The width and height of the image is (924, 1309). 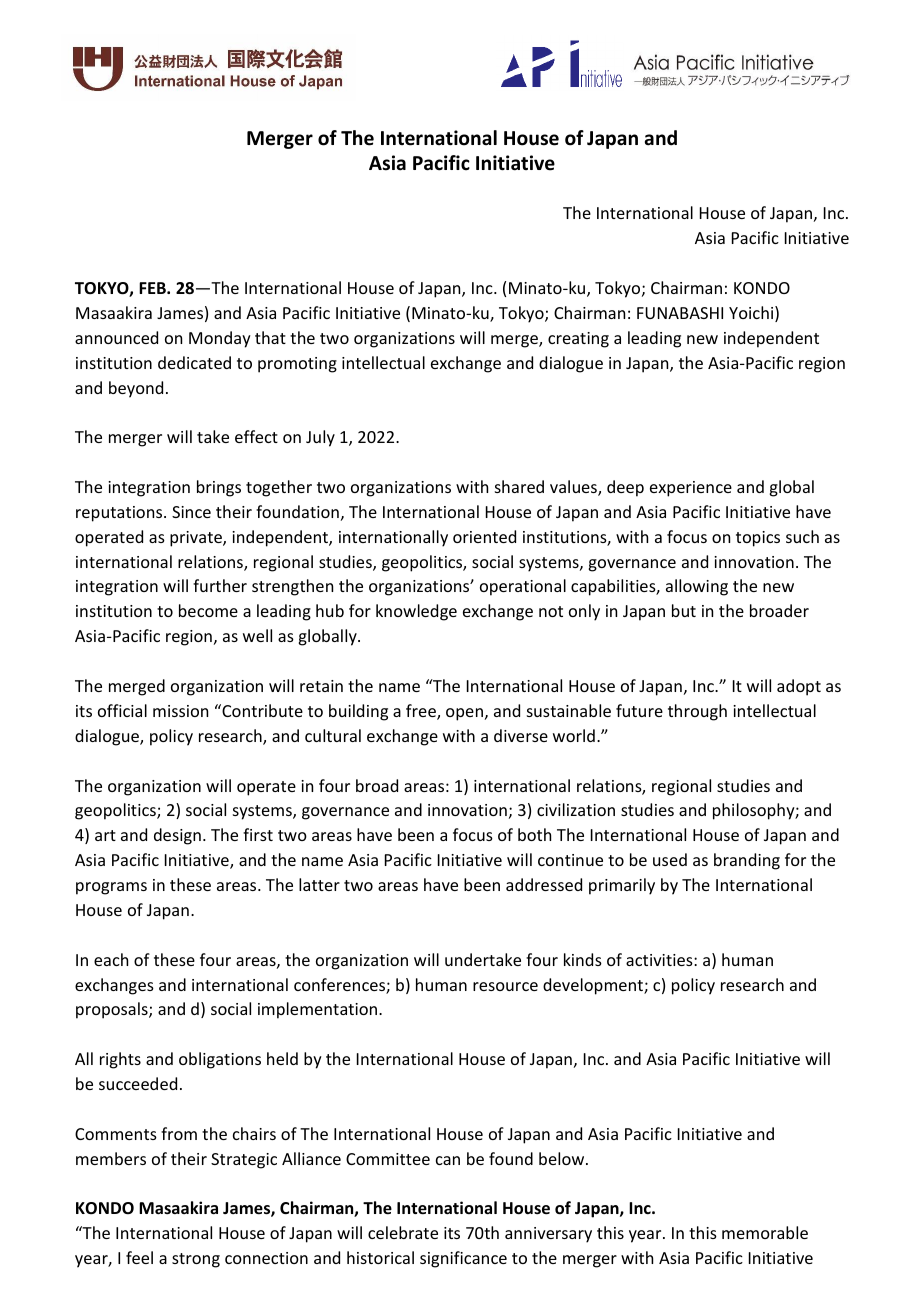 What do you see at coordinates (196, 1260) in the image?
I see `strong` at bounding box center [196, 1260].
